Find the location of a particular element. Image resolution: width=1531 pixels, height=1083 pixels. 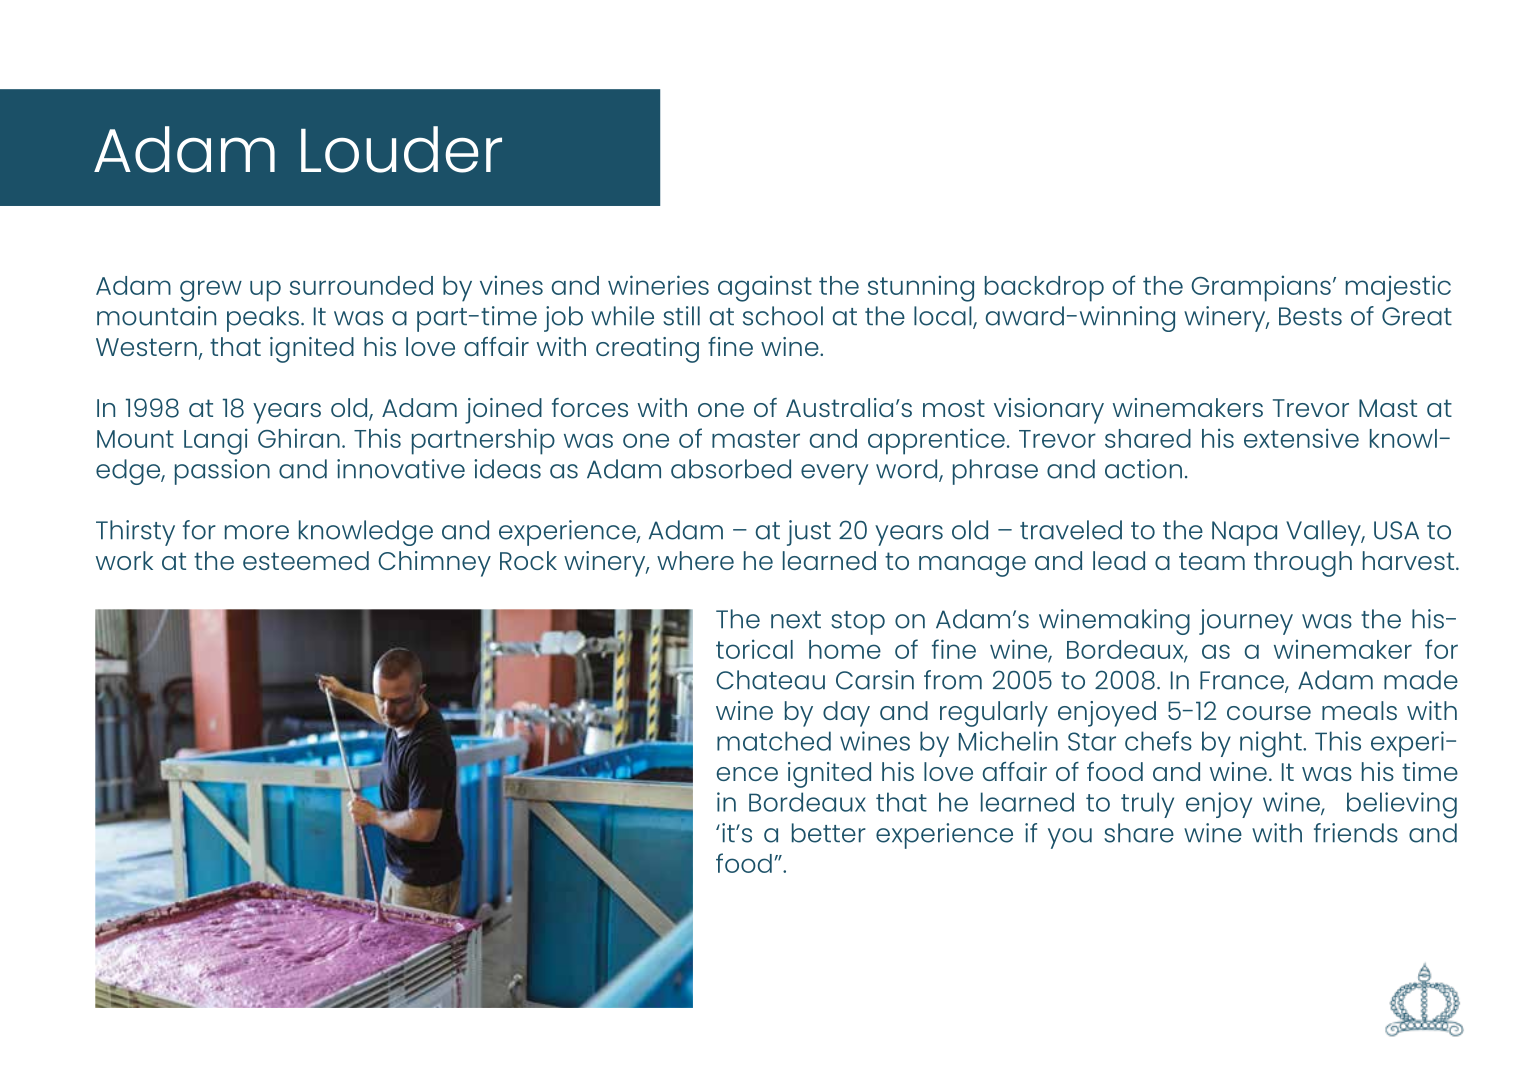

Napa is located at coordinates (1244, 533).
